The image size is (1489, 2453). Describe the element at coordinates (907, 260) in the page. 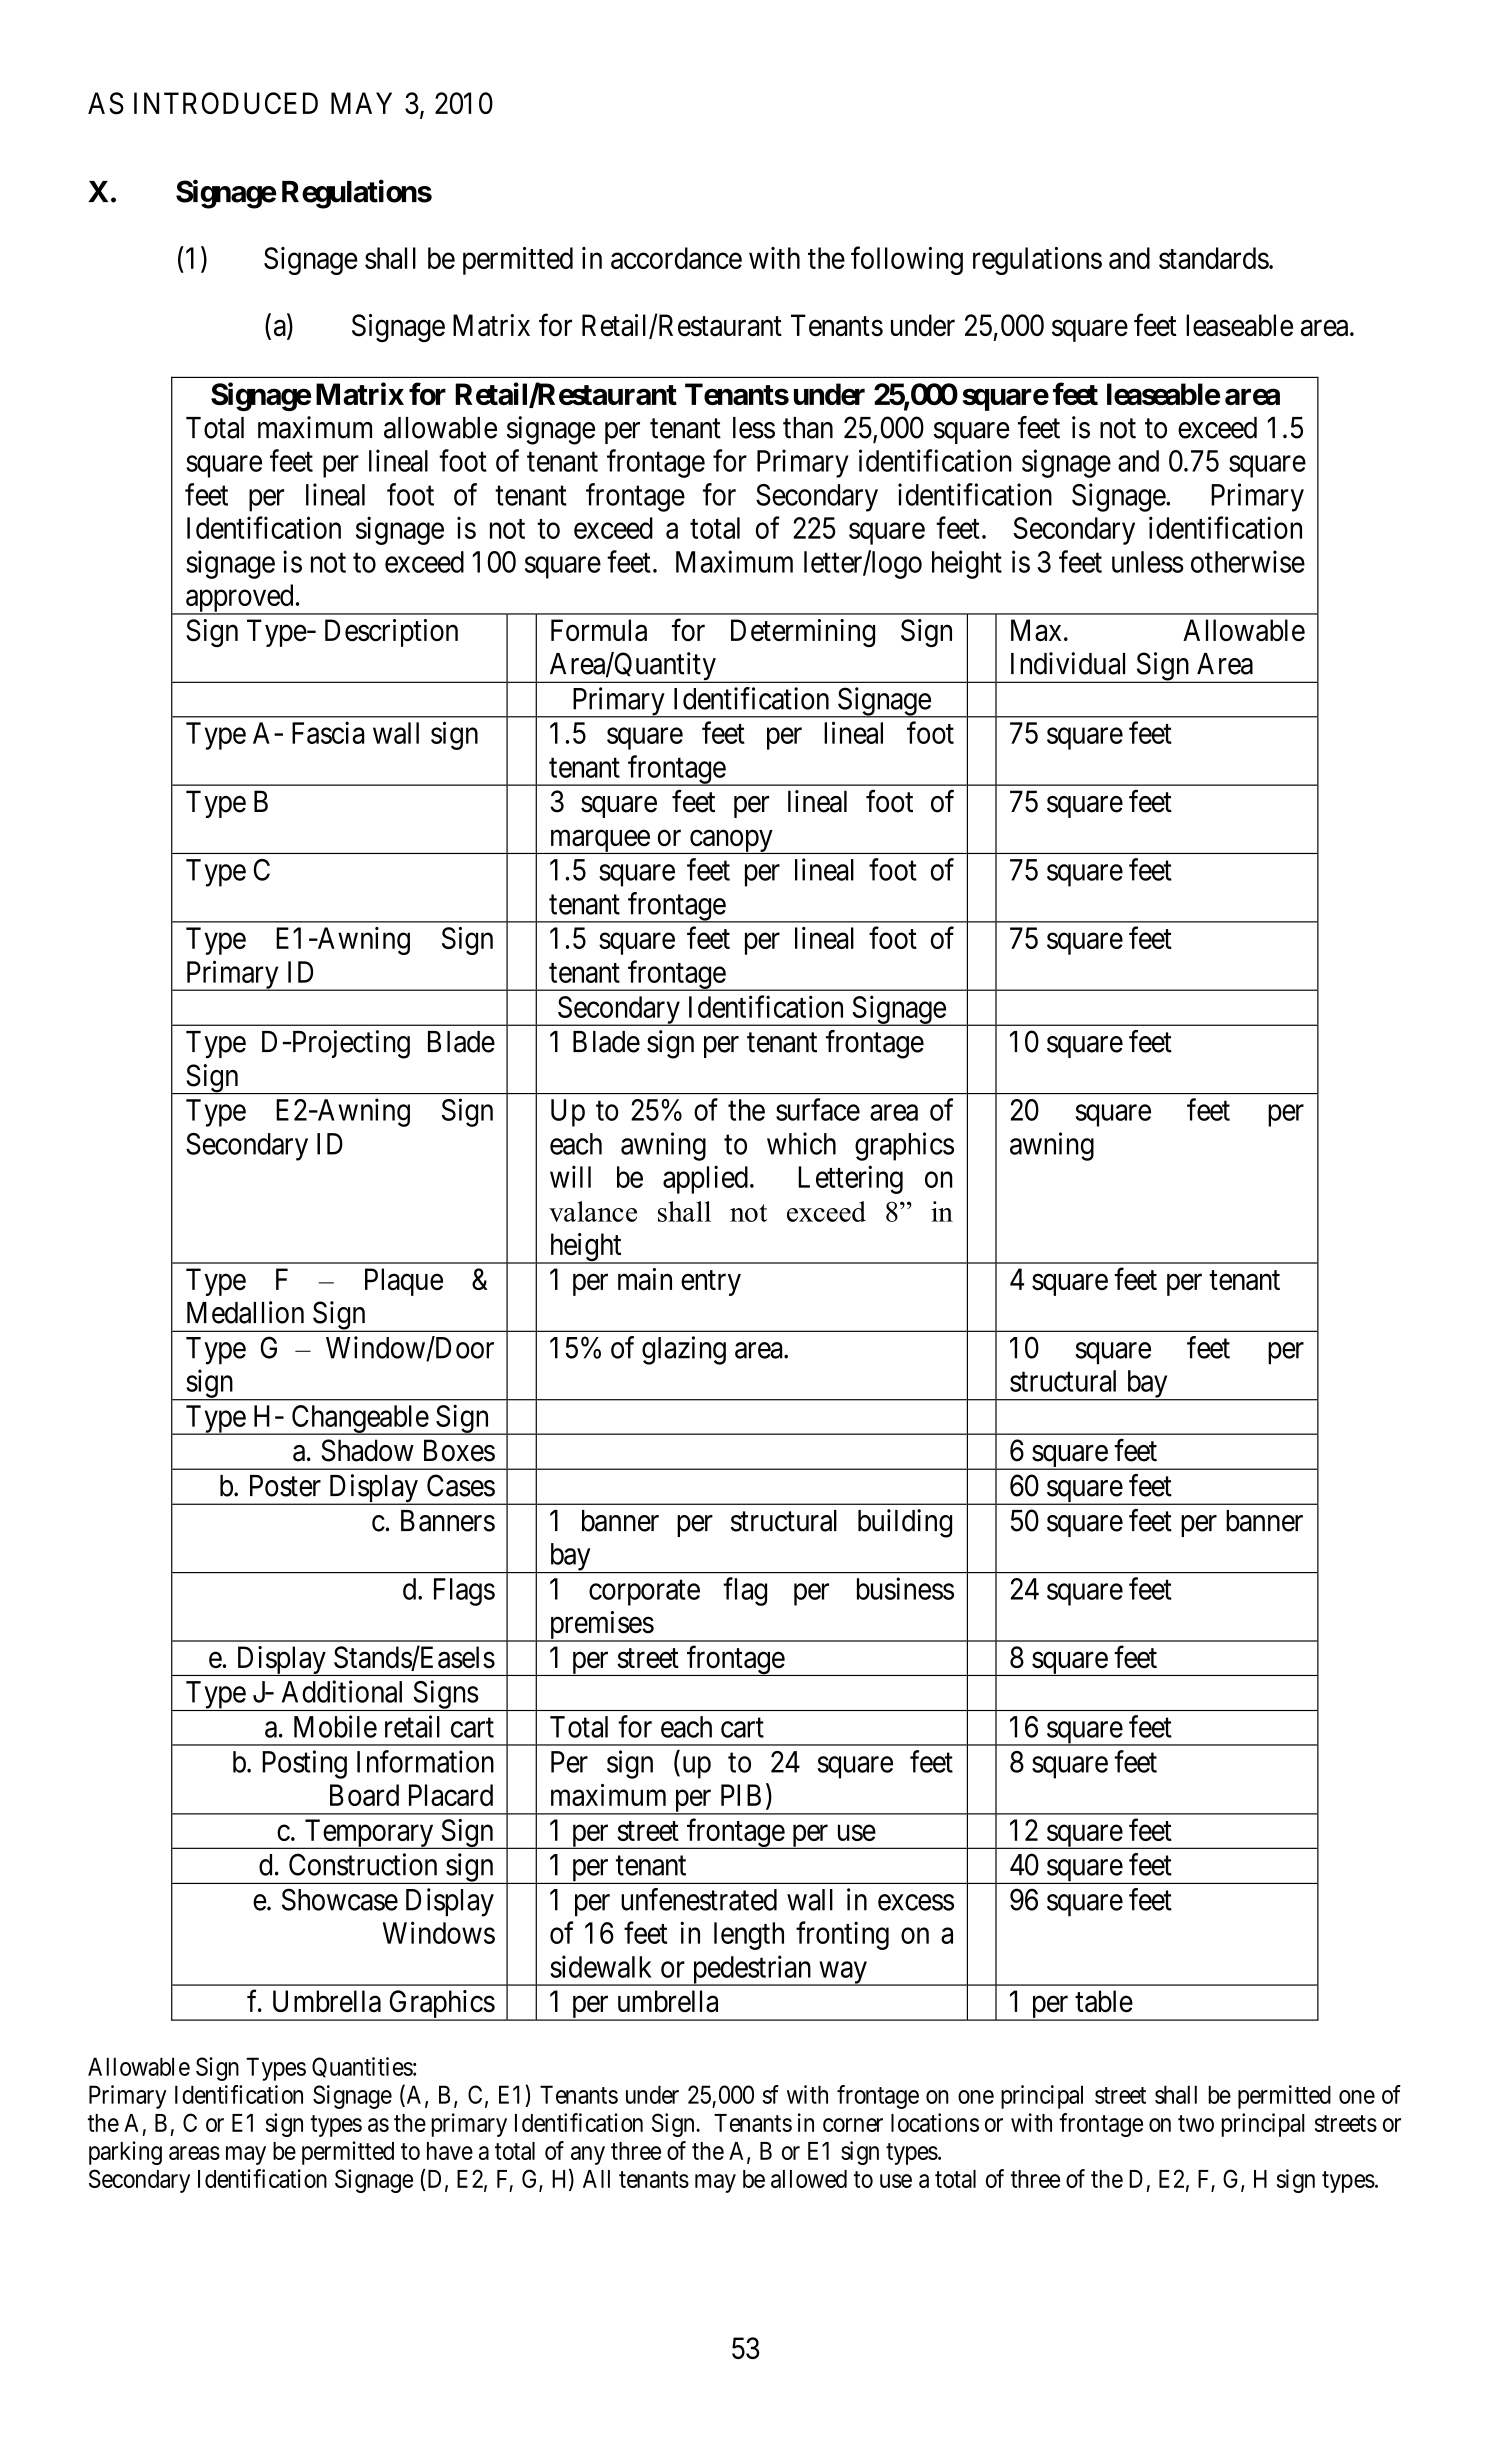

I see `following` at that location.
